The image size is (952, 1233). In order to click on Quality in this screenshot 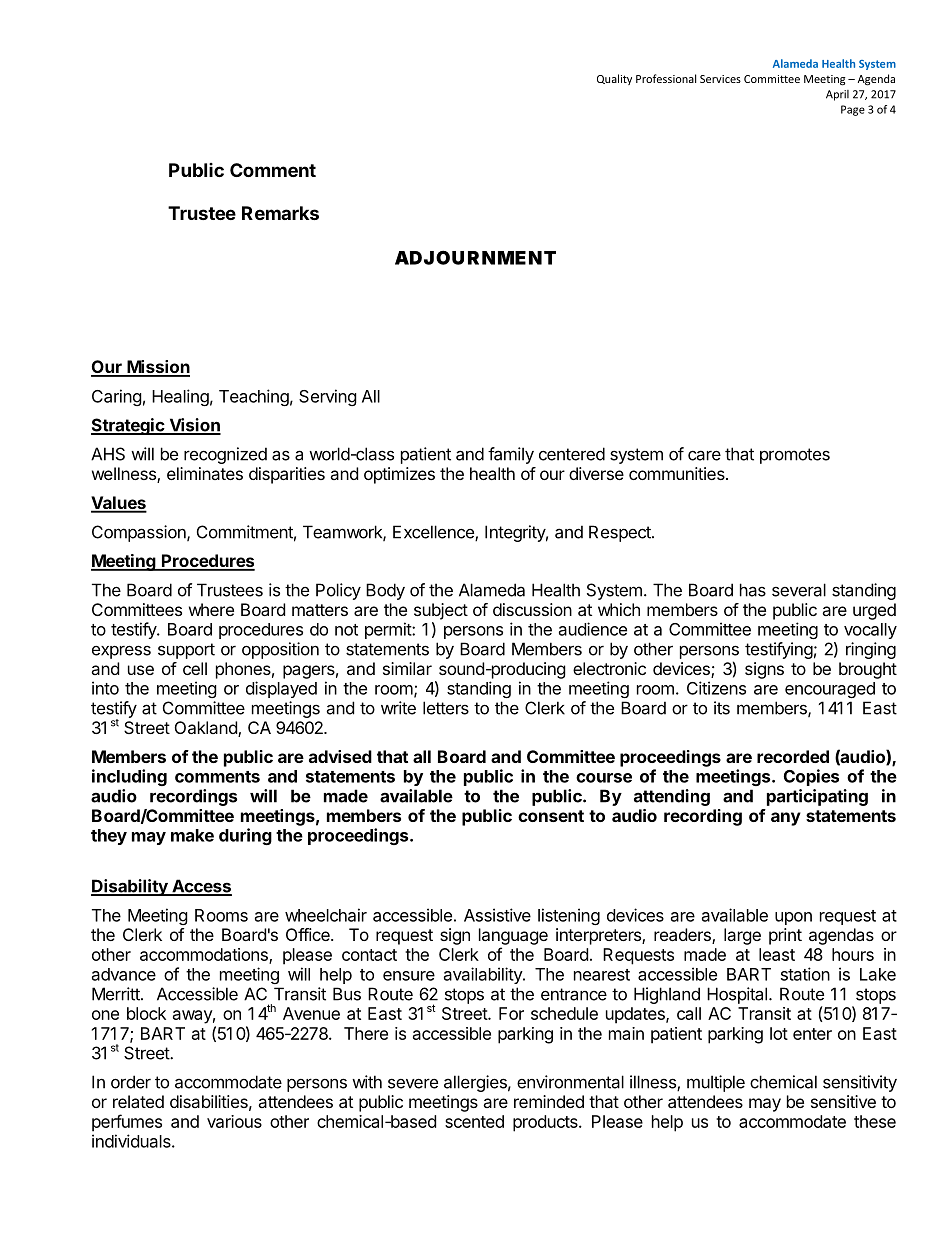, I will do `click(614, 79)`.
